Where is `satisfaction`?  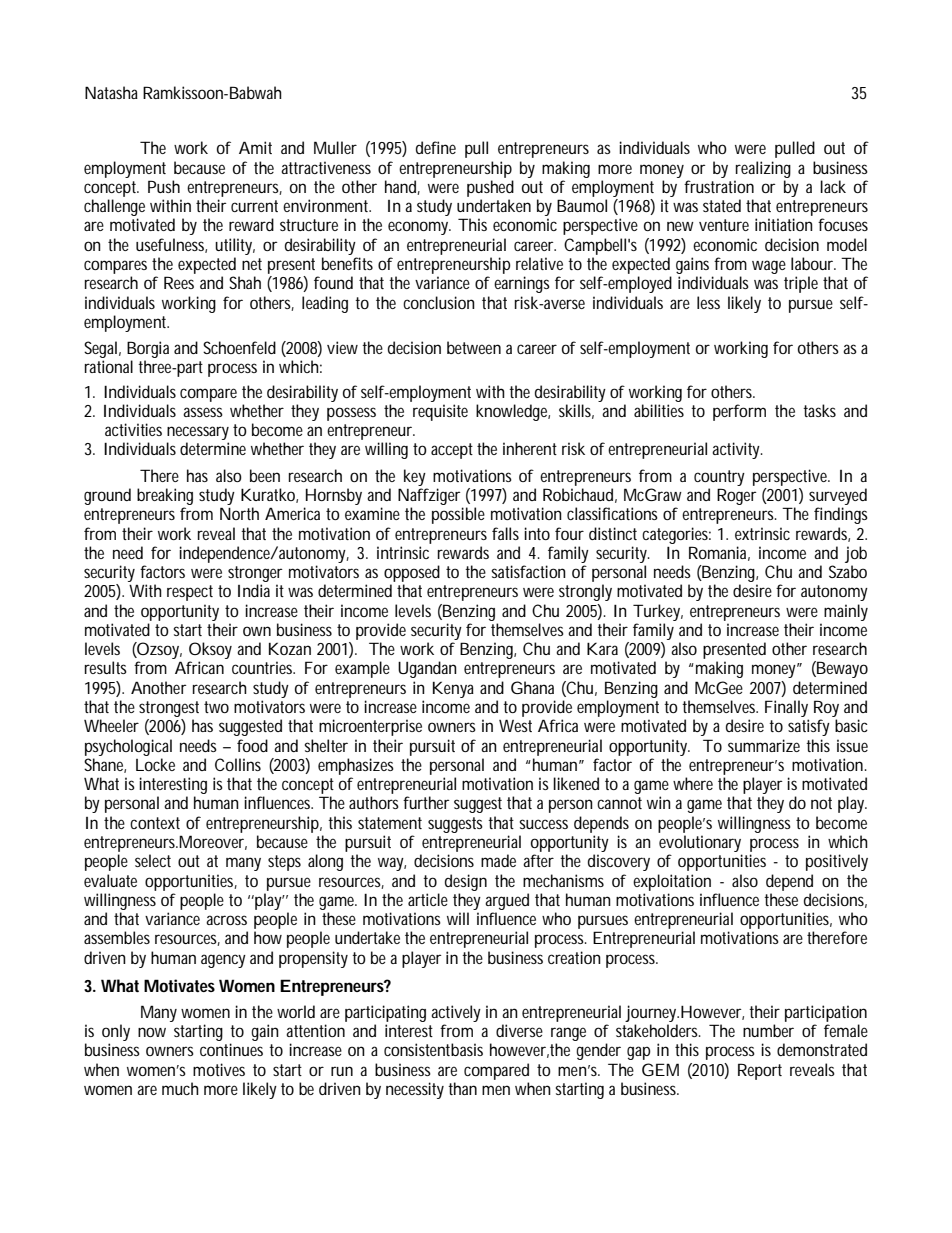 satisfaction is located at coordinates (528, 571).
